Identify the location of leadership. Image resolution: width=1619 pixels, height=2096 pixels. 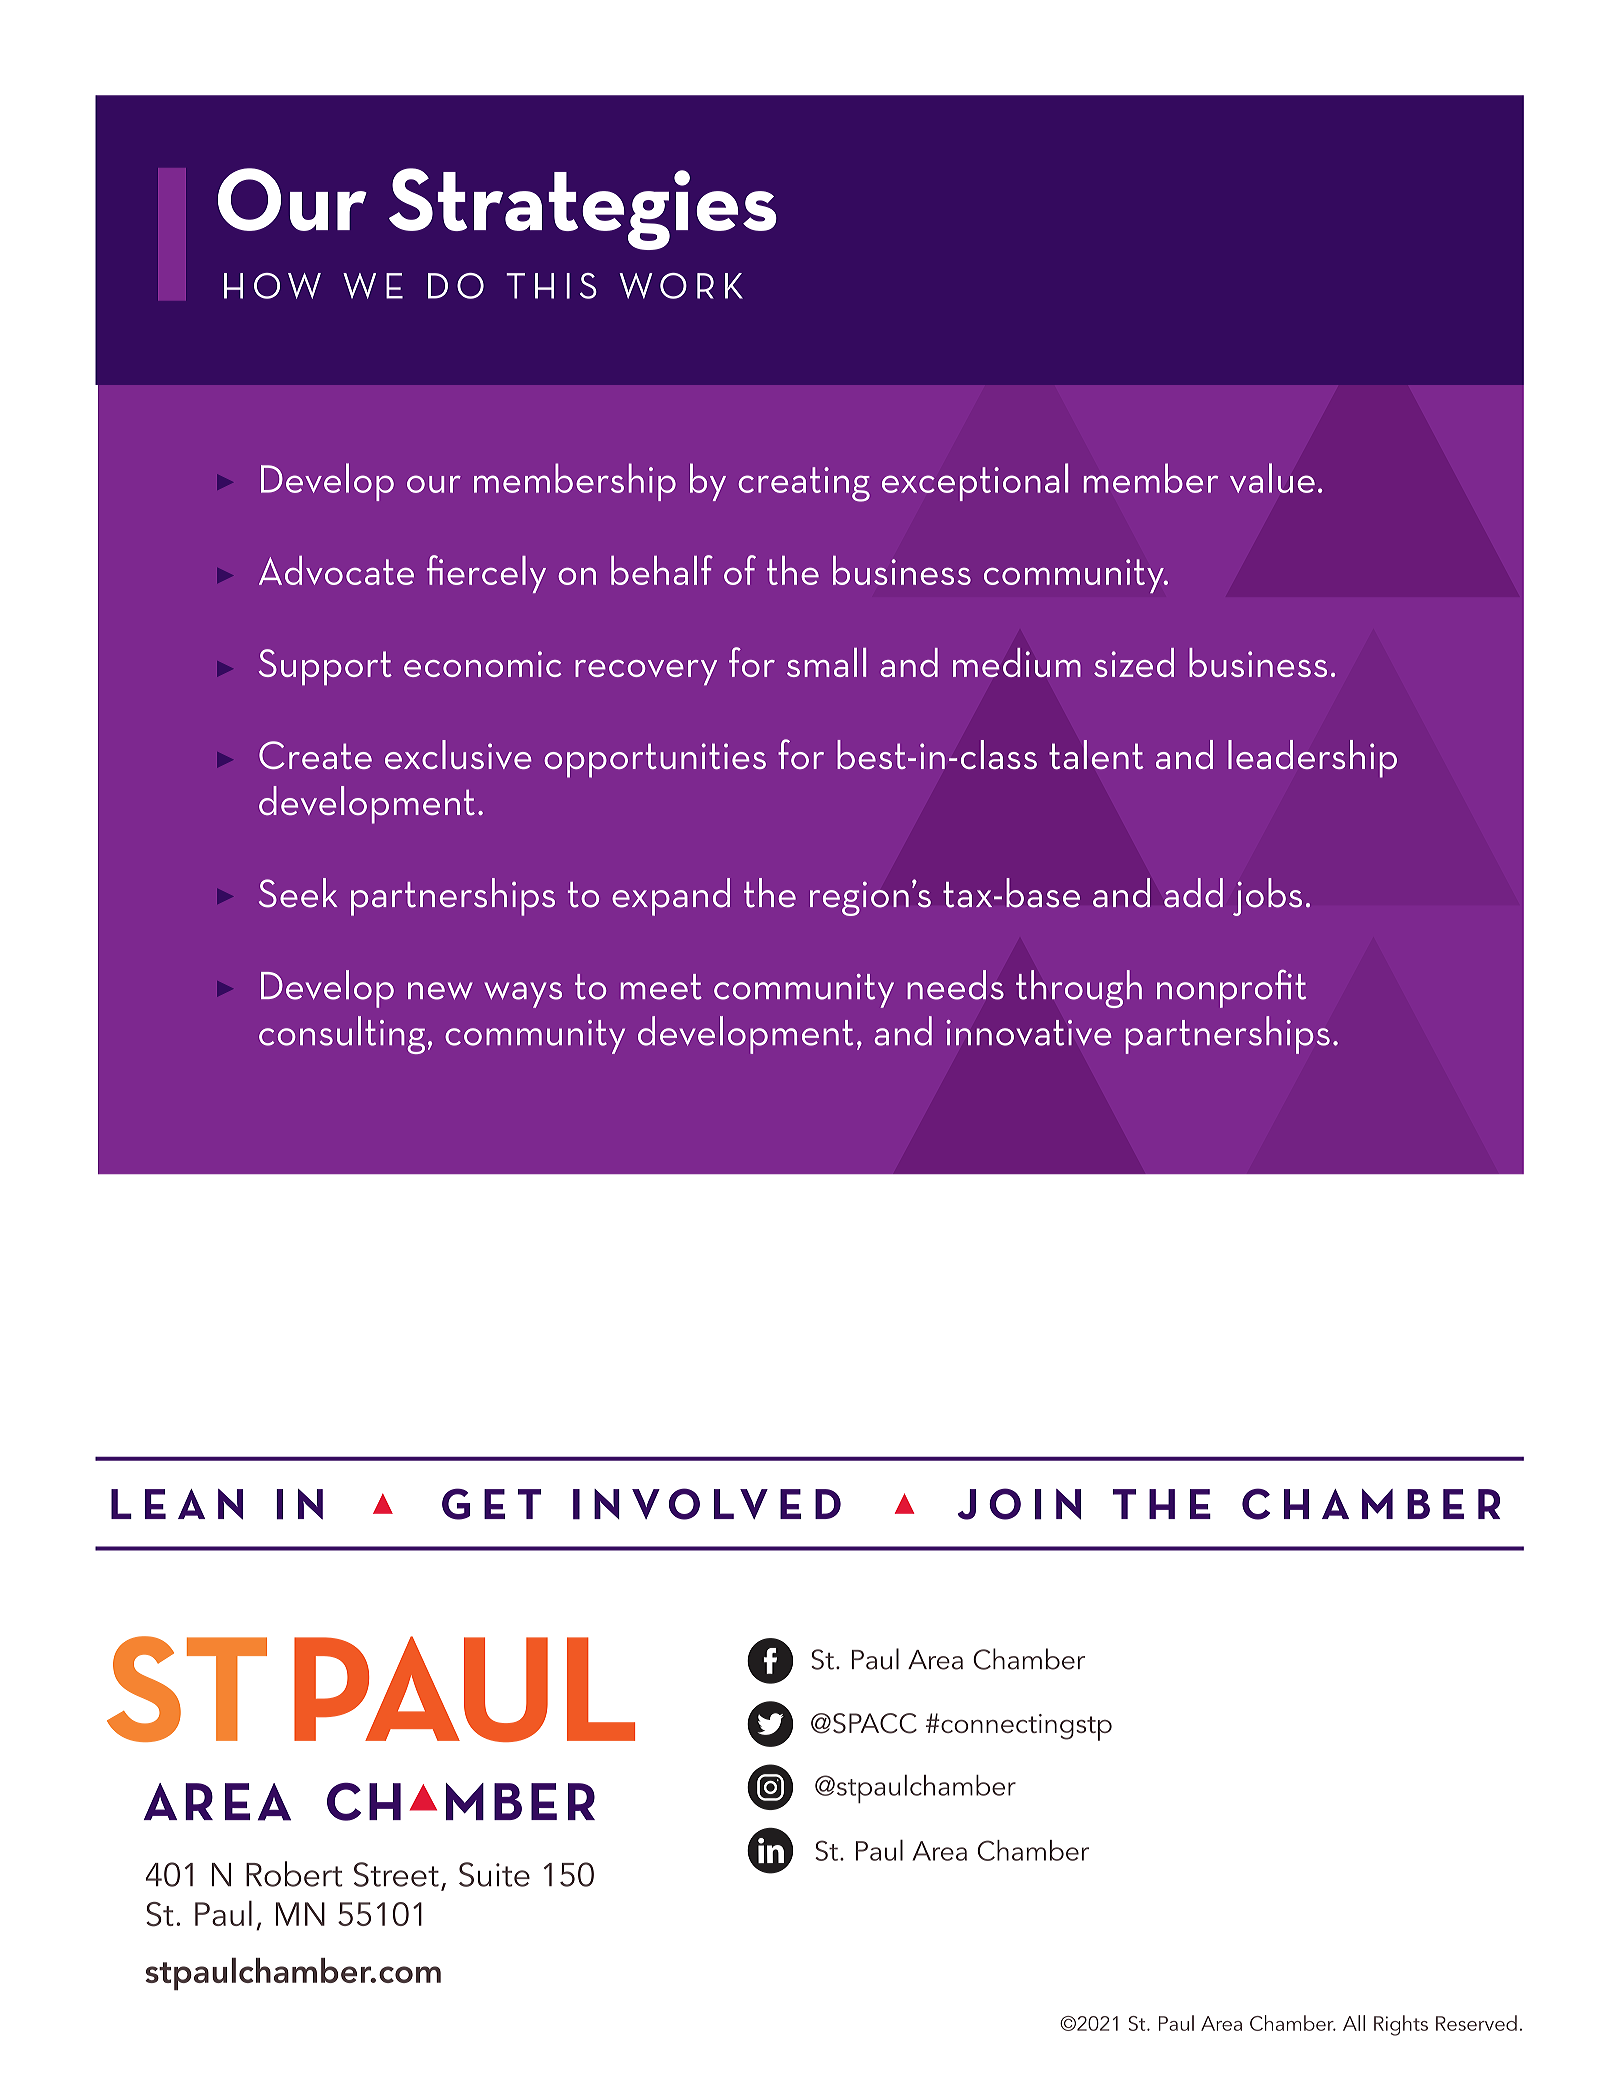
(1312, 759).
